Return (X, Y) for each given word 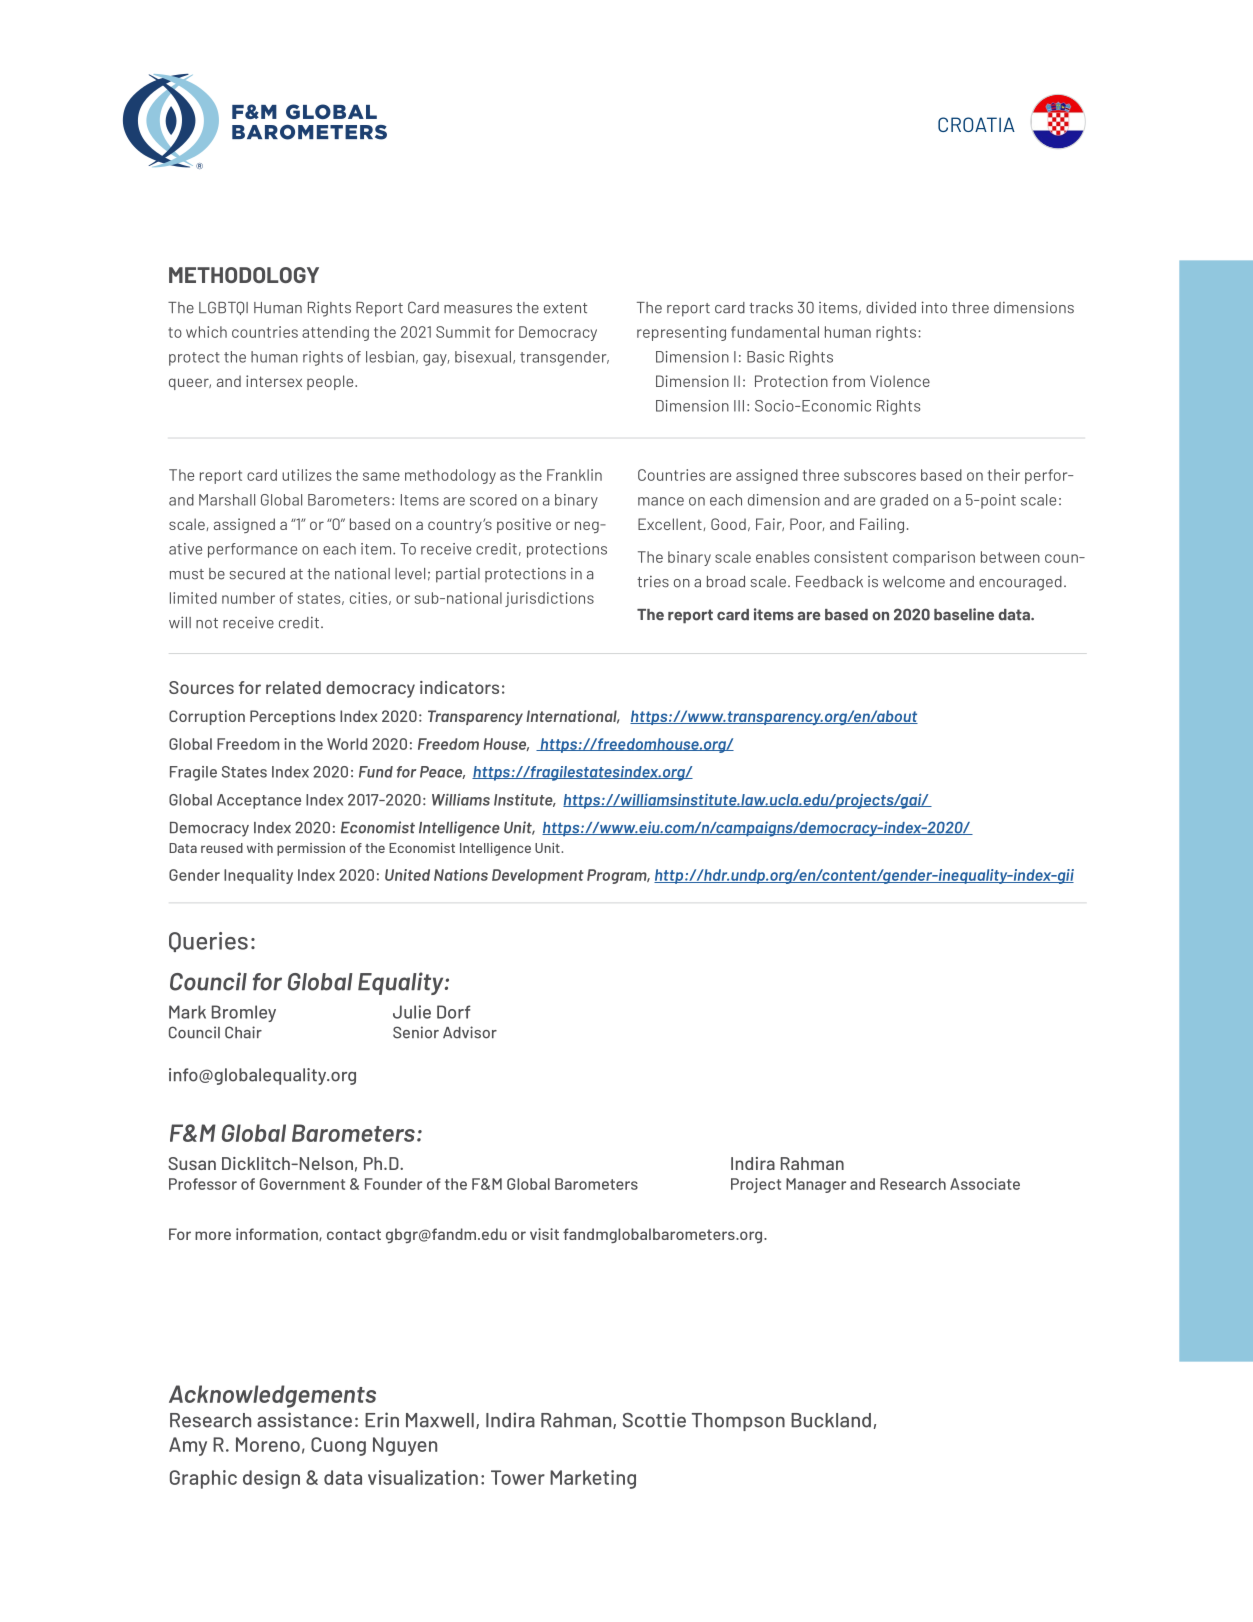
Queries (208, 942)
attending (335, 333)
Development (538, 876)
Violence (900, 381)
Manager (816, 1185)
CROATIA (976, 124)
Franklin (574, 475)
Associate (985, 1184)
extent (565, 308)
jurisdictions (549, 599)
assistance (304, 1420)
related (293, 687)
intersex (274, 381)
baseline (964, 614)
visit (544, 1234)
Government (302, 1184)
